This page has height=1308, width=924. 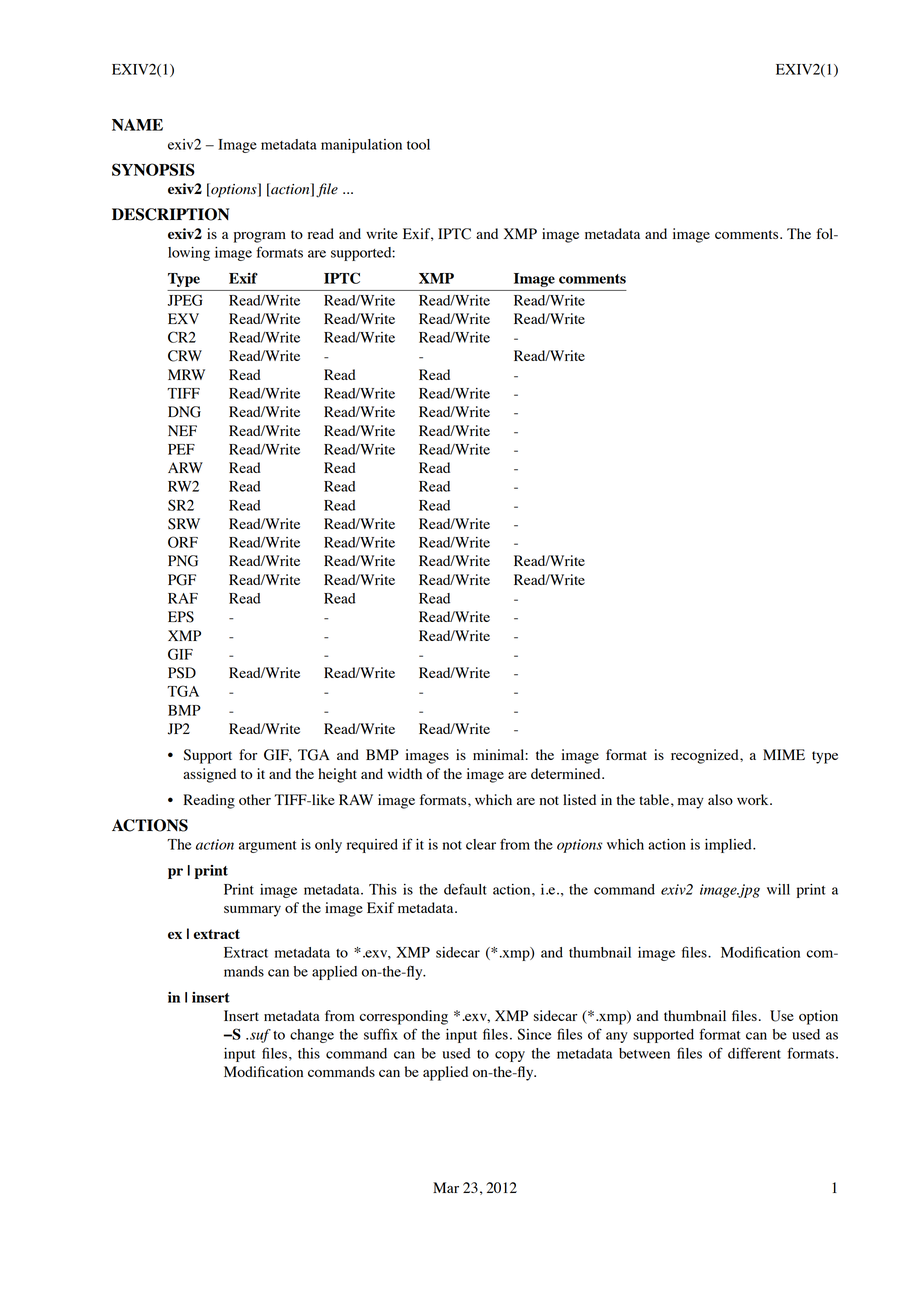 I want to click on SYNOPSIS, so click(x=153, y=169).
